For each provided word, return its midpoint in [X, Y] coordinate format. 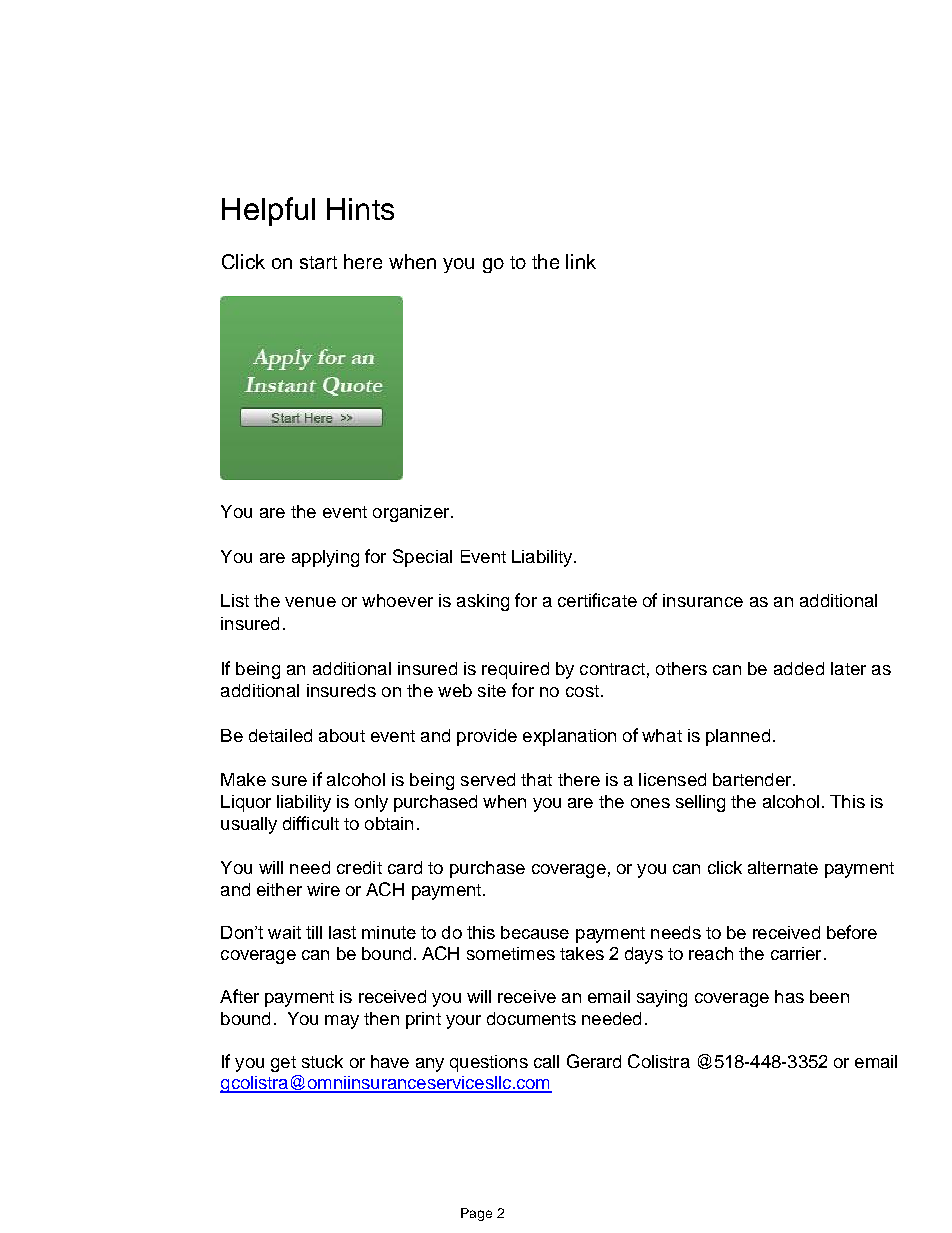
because [535, 932]
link [581, 261]
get [283, 1064]
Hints [360, 209]
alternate [783, 867]
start [318, 262]
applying [325, 558]
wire [323, 889]
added [799, 668]
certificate [597, 600]
